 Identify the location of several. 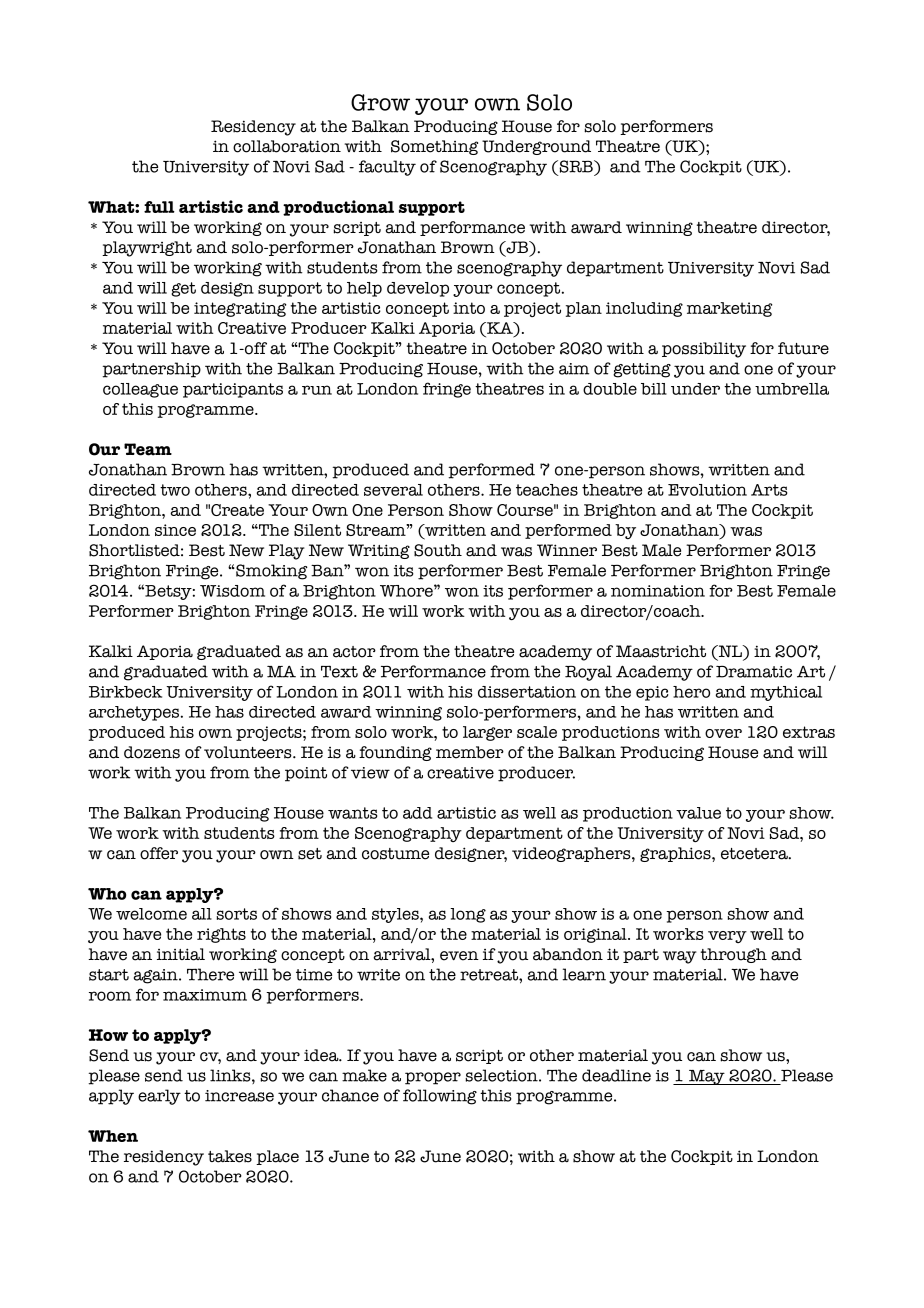
(393, 490).
